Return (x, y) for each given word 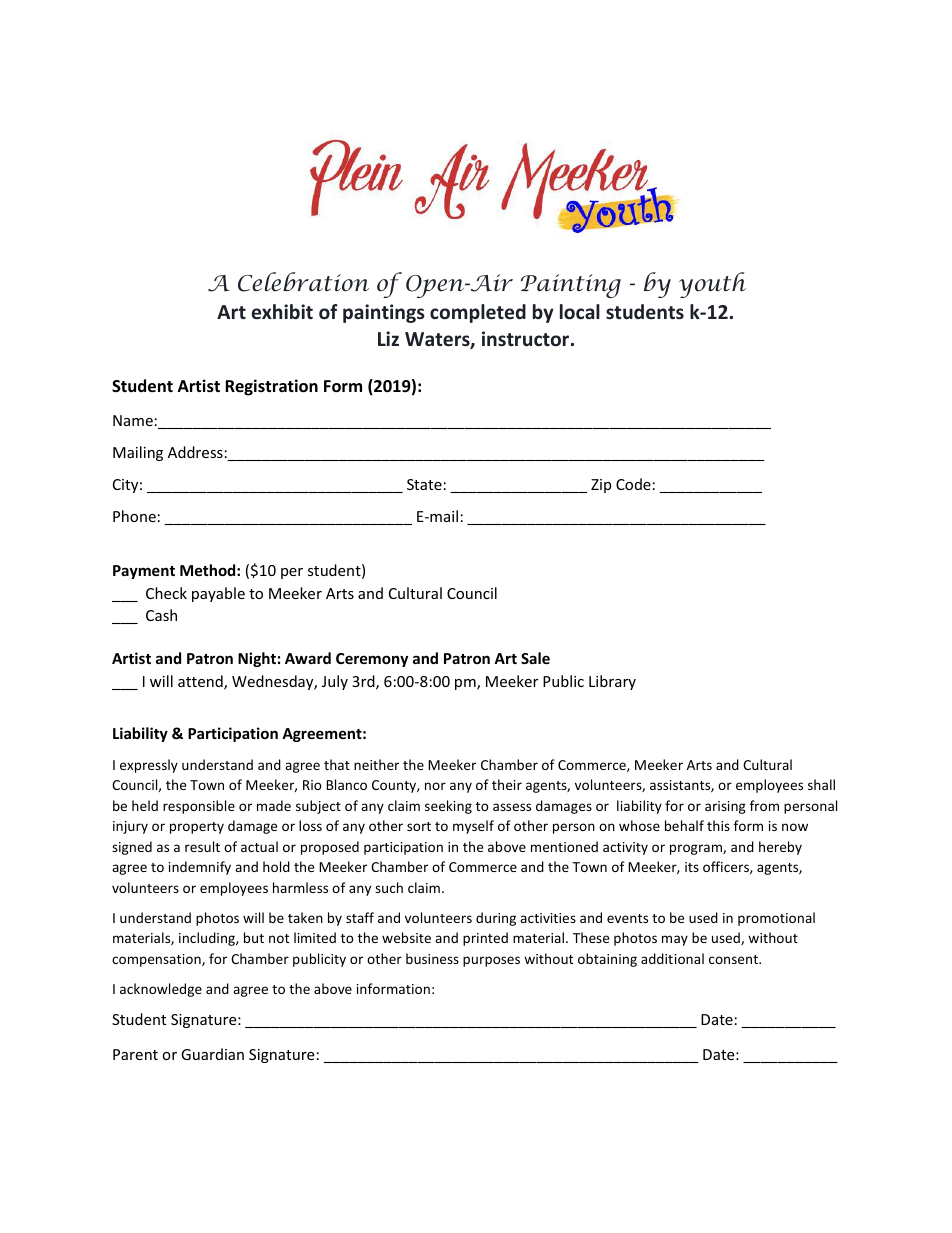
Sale (535, 658)
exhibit (282, 312)
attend (201, 682)
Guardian (212, 1054)
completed (478, 313)
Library (612, 682)
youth (712, 285)
